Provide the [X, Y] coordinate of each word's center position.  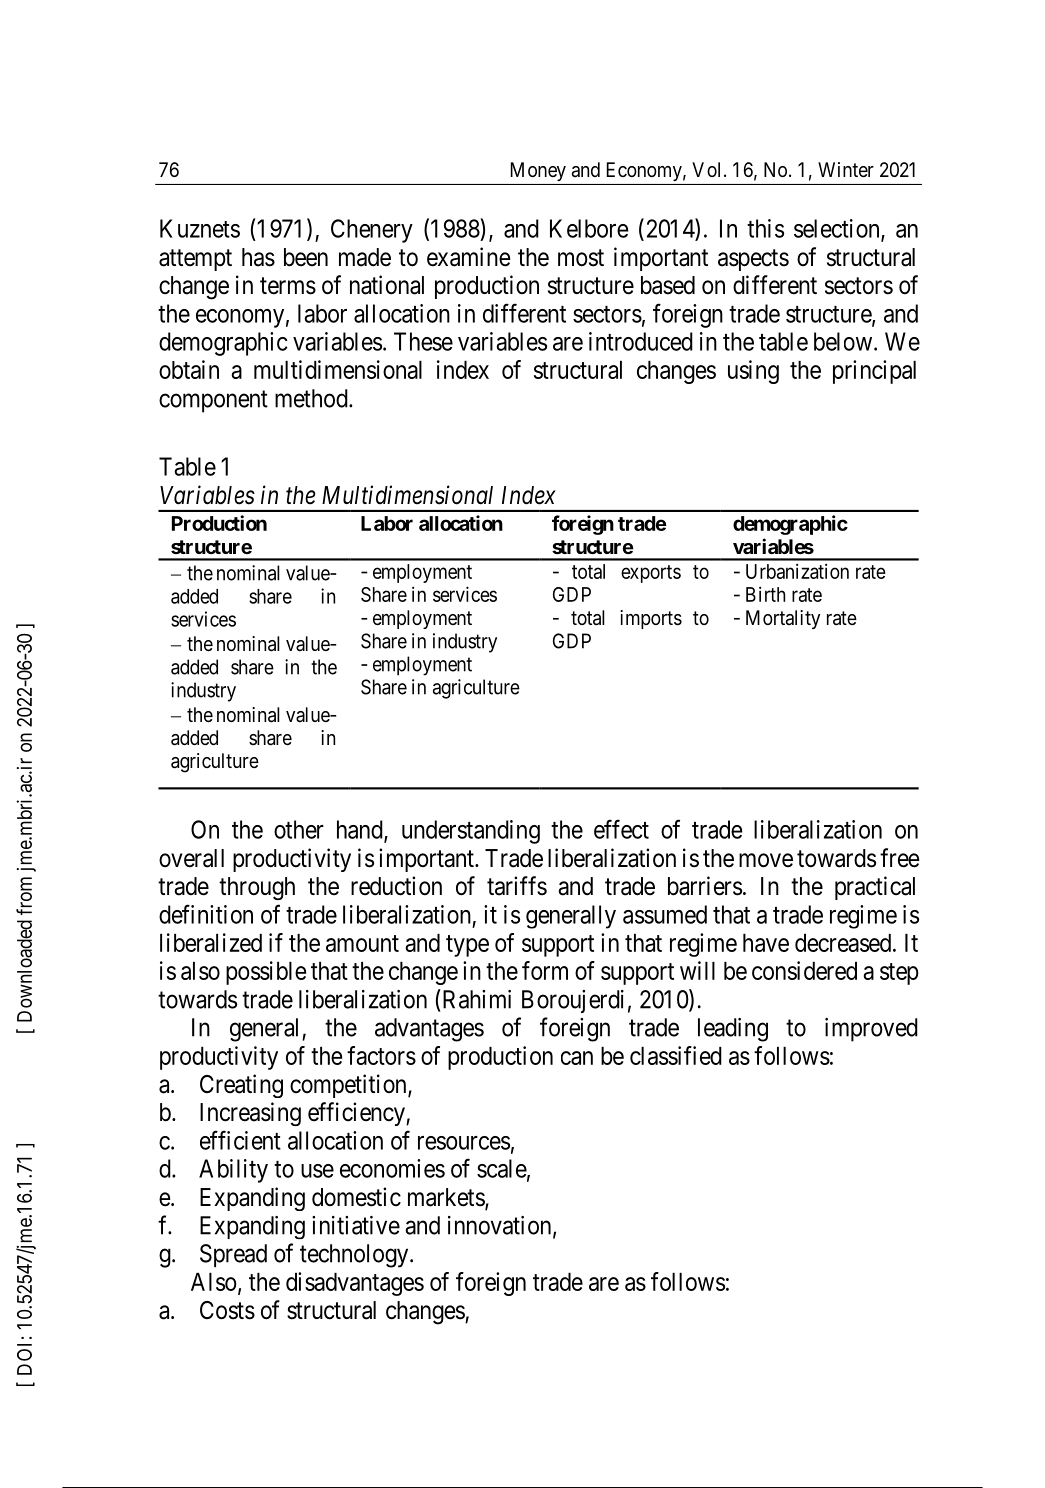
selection [838, 229]
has [258, 257]
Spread [233, 1256]
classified [676, 1055]
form [545, 970]
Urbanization [797, 571]
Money [538, 171]
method [312, 398]
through [257, 888]
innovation [501, 1226]
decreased [844, 943]
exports [651, 574]
